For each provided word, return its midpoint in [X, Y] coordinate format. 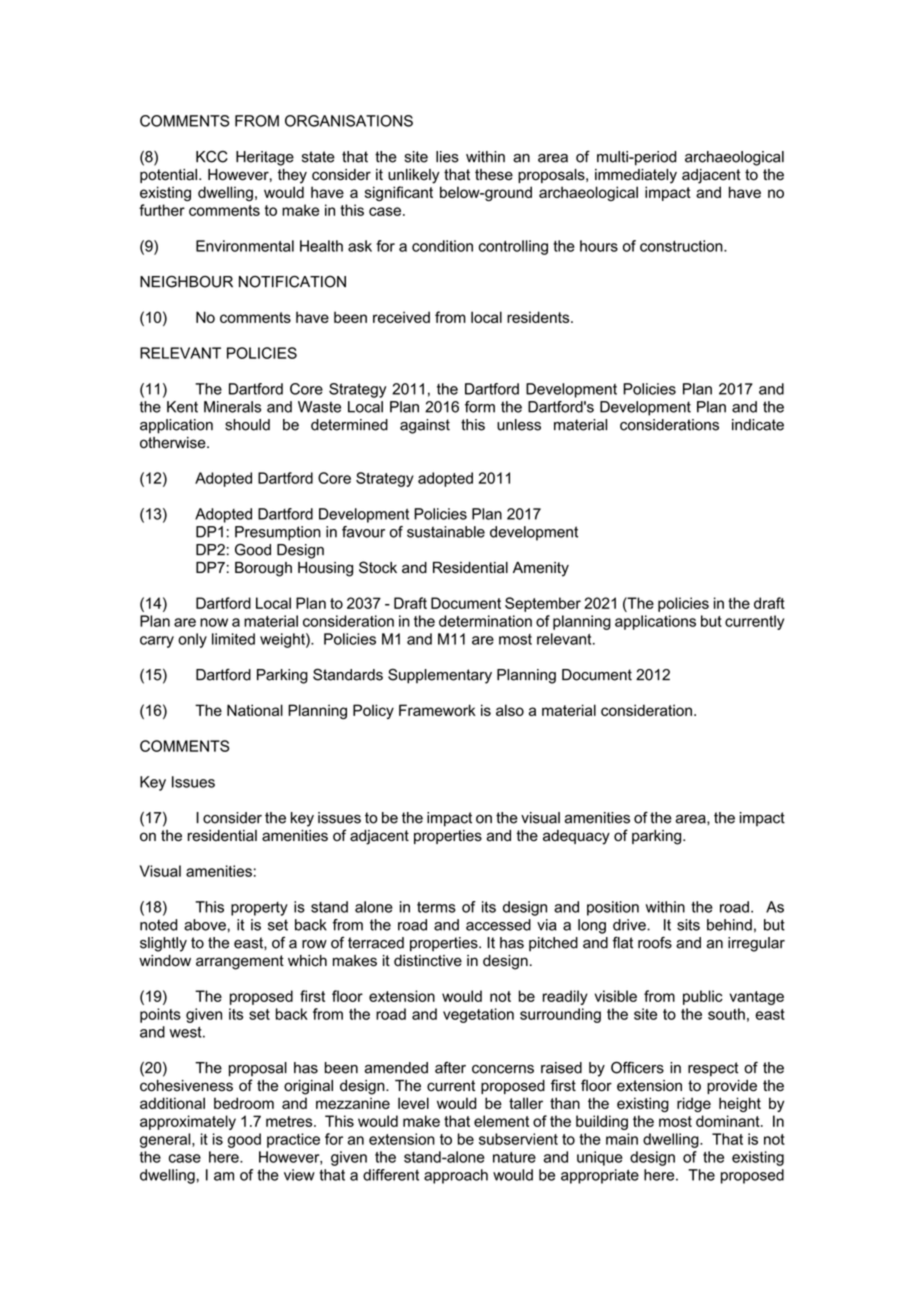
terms [436, 907]
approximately [188, 1122]
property [259, 909]
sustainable [446, 532]
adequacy [576, 837]
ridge [694, 1104]
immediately [636, 176]
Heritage [265, 158]
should [247, 425]
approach [456, 1176]
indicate [758, 425]
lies [447, 157]
